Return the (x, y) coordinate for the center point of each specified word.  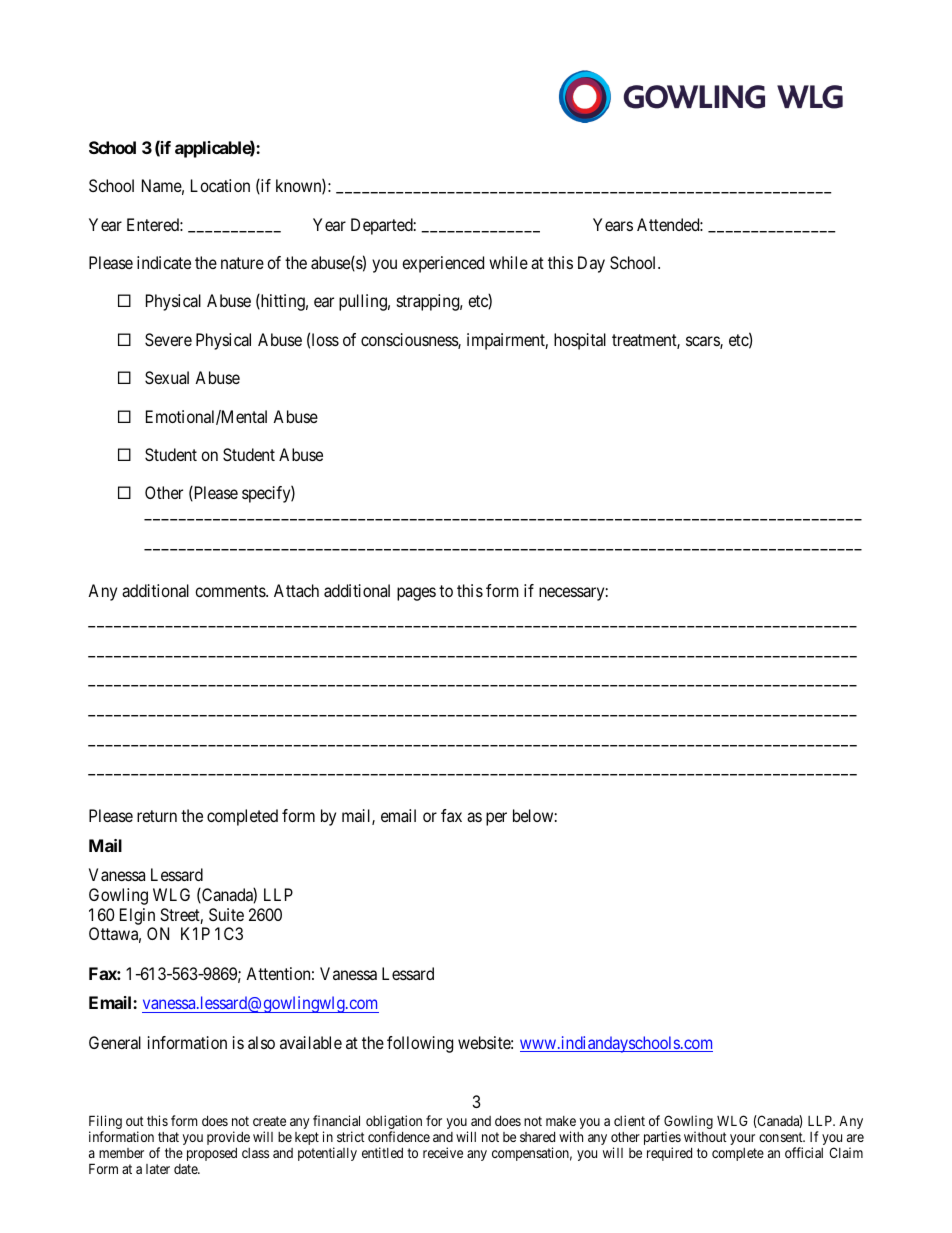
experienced (443, 264)
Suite (226, 914)
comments (231, 591)
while (508, 262)
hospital (580, 341)
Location (220, 185)
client (629, 1120)
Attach (296, 590)
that (168, 1137)
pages (416, 594)
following (420, 1044)
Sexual (167, 377)
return (157, 816)
